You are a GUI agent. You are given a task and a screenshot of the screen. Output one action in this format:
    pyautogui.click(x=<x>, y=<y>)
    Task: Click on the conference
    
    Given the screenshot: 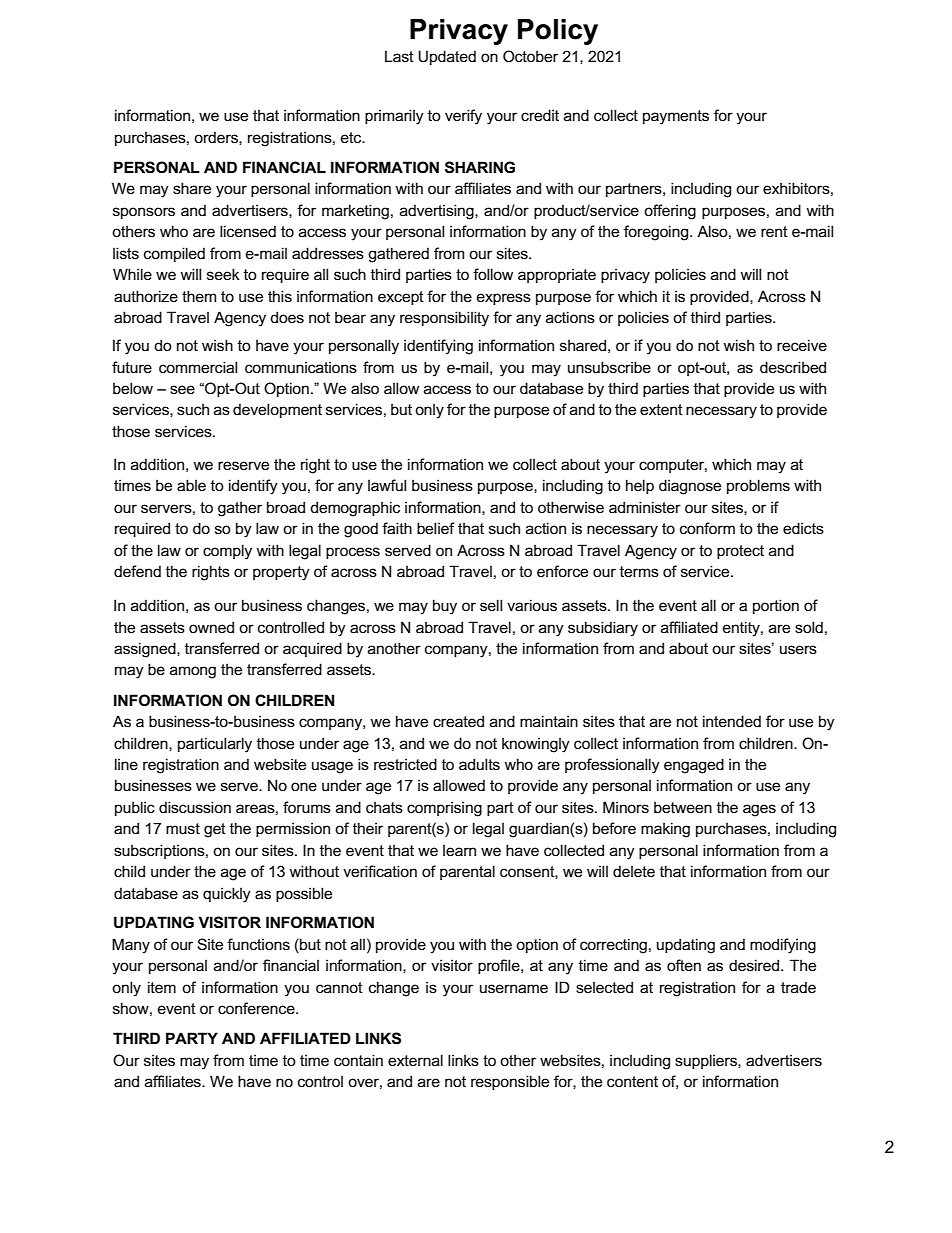 What is the action you would take?
    pyautogui.click(x=257, y=1008)
